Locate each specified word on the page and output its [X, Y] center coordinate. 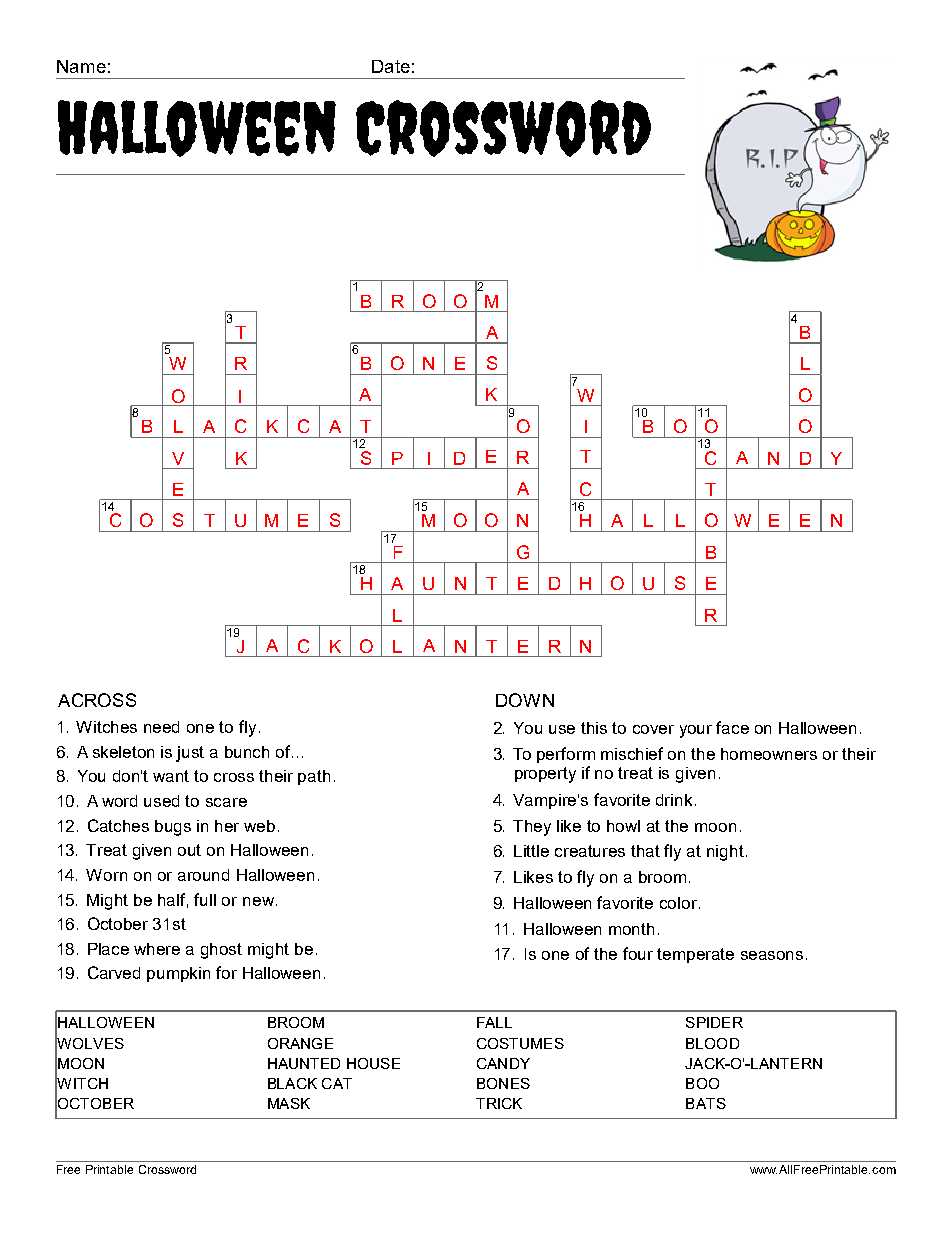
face [732, 727]
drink [674, 800]
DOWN [525, 700]
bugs [173, 828]
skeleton [123, 752]
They [532, 828]
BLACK [292, 1083]
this [594, 728]
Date [391, 66]
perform [566, 755]
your [696, 731]
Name [81, 66]
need [161, 727]
